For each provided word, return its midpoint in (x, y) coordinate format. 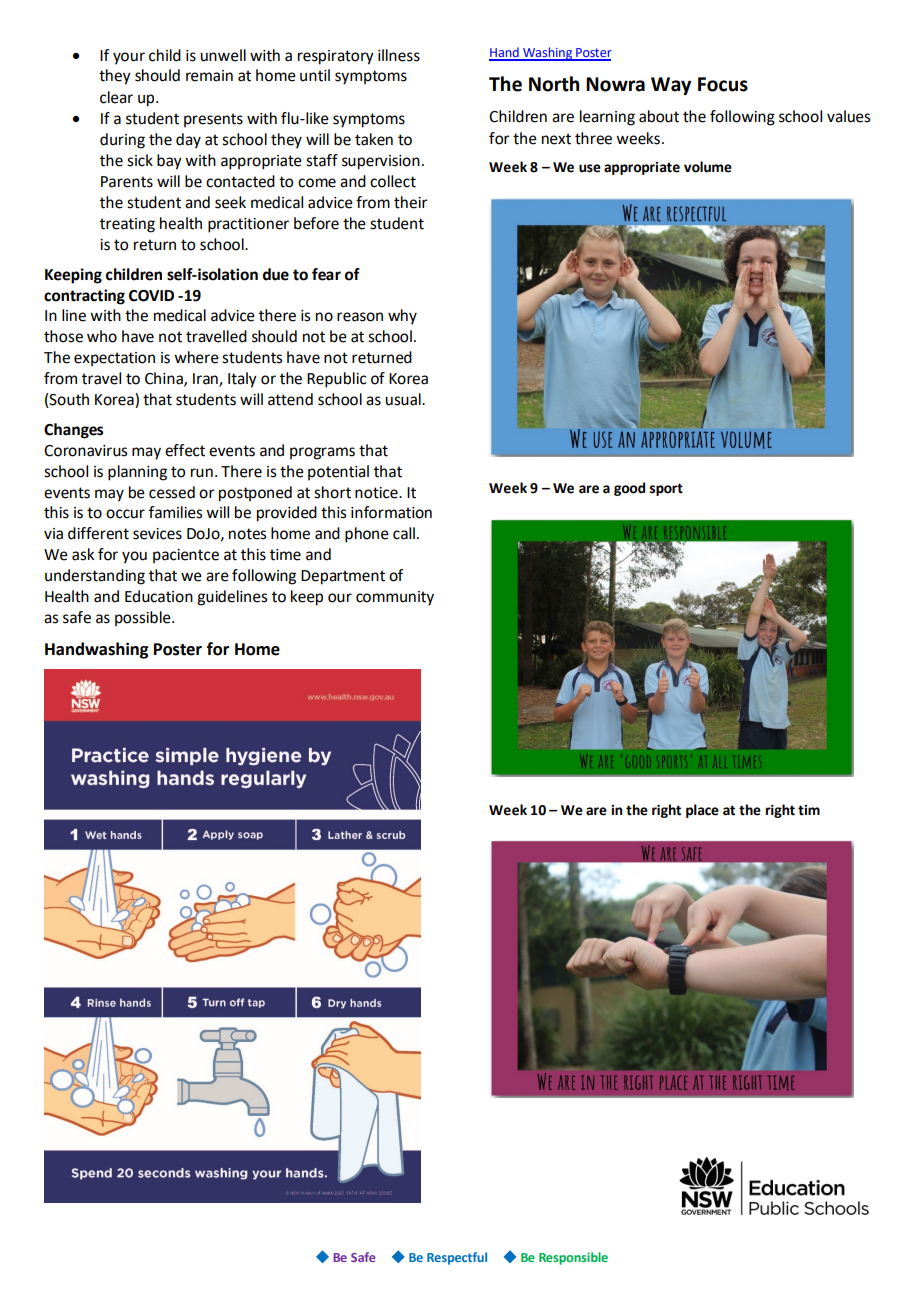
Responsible (573, 1258)
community (395, 598)
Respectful (457, 1258)
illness (399, 55)
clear (116, 97)
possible (144, 618)
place (702, 811)
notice (377, 493)
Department (343, 577)
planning (137, 473)
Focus (723, 84)
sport (666, 489)
